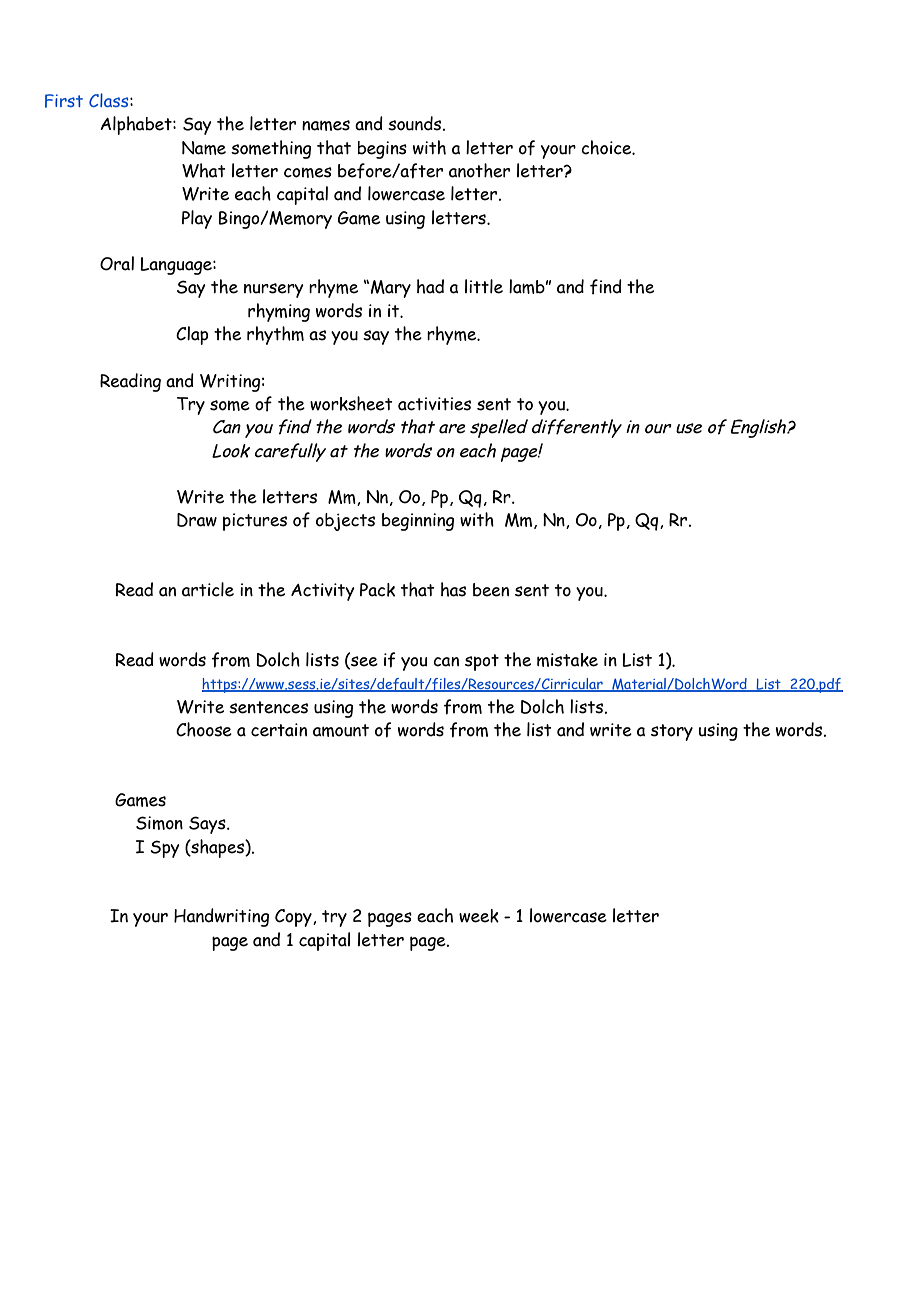 This document has width=924, height=1308. I want to click on Draw, so click(197, 520).
